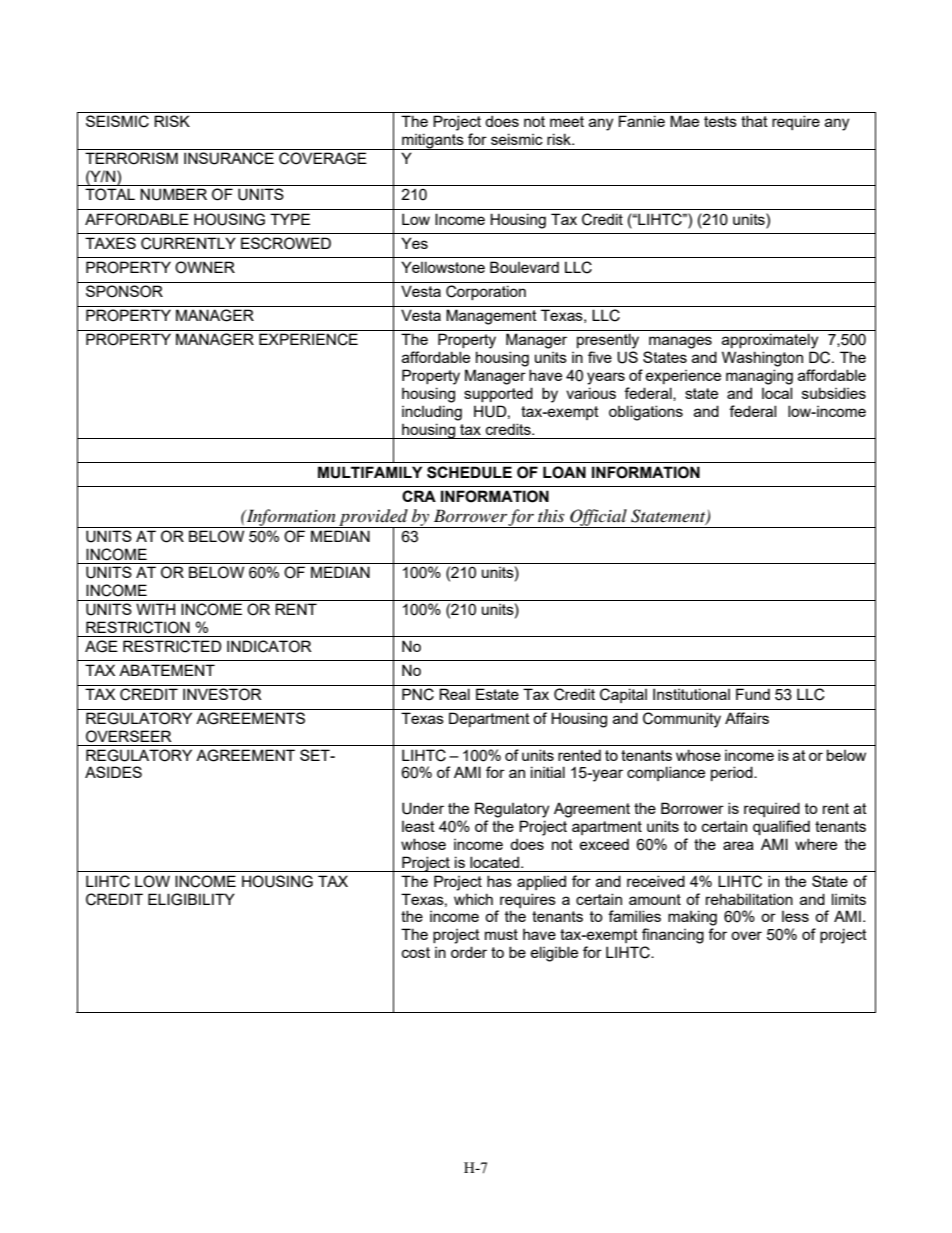 The height and width of the screenshot is (1233, 952). Describe the element at coordinates (598, 518) in the screenshot. I see `Official` at that location.
